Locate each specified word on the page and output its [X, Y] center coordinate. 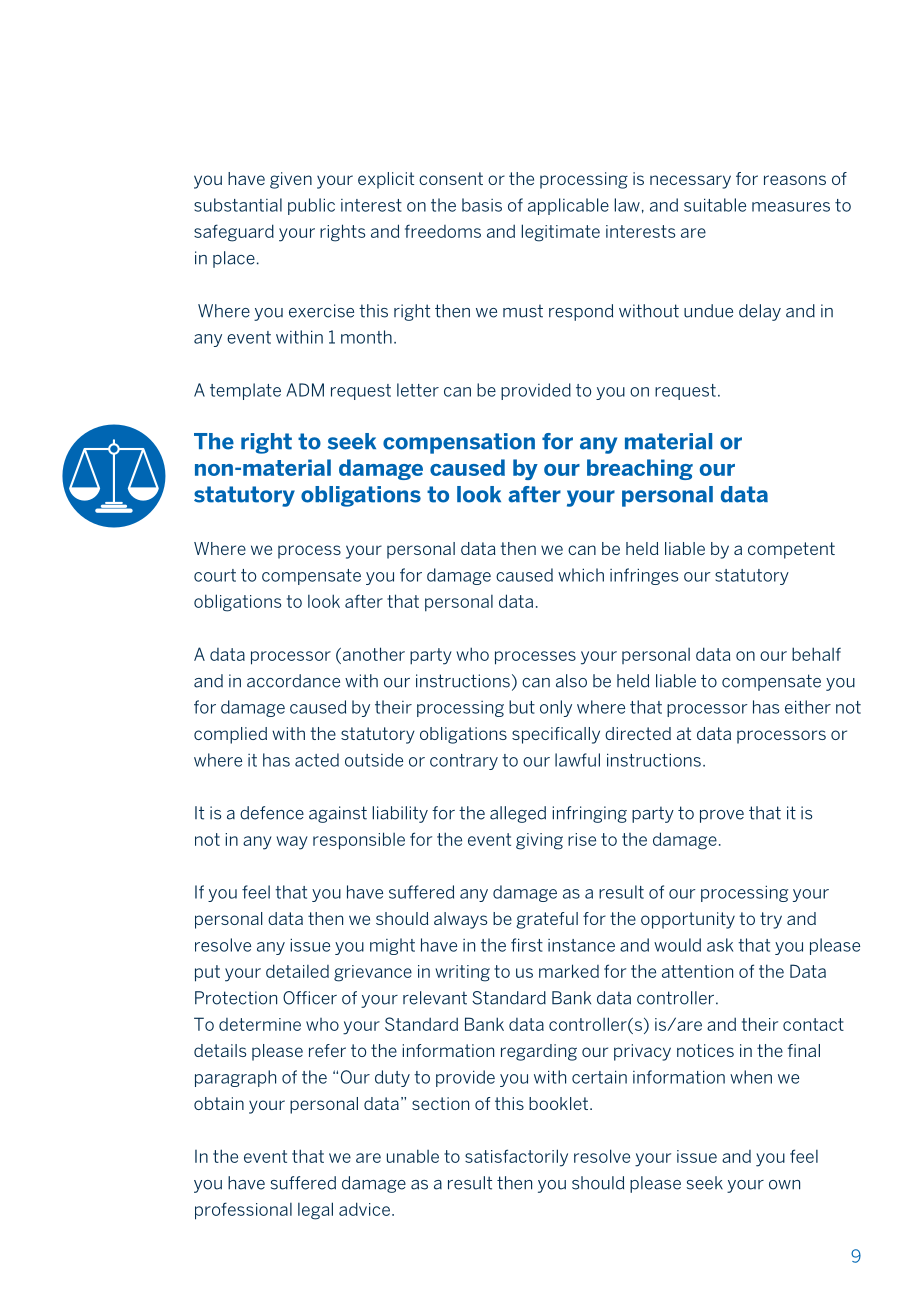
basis [482, 205]
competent [791, 550]
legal [315, 1211]
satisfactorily [516, 1158]
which [581, 575]
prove [722, 816]
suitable [715, 205]
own [784, 1185]
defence [272, 813]
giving [539, 841]
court [215, 575]
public [311, 206]
